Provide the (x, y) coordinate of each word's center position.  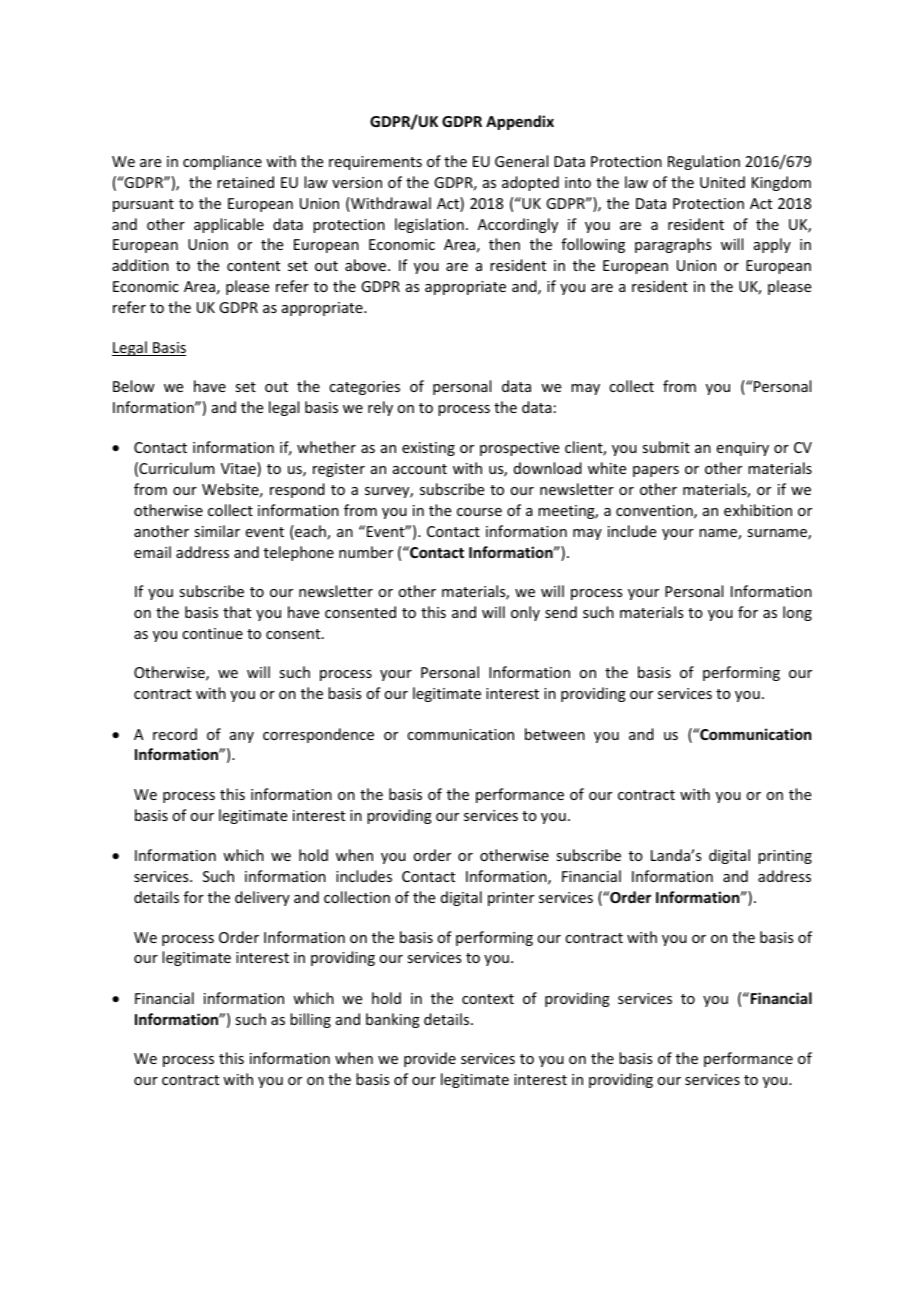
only (525, 613)
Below (134, 386)
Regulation (704, 162)
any (242, 737)
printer (511, 899)
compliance (222, 162)
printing (785, 857)
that (237, 612)
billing (310, 1020)
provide (430, 1059)
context (488, 999)
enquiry (743, 449)
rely (380, 408)
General (521, 161)
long (797, 613)
